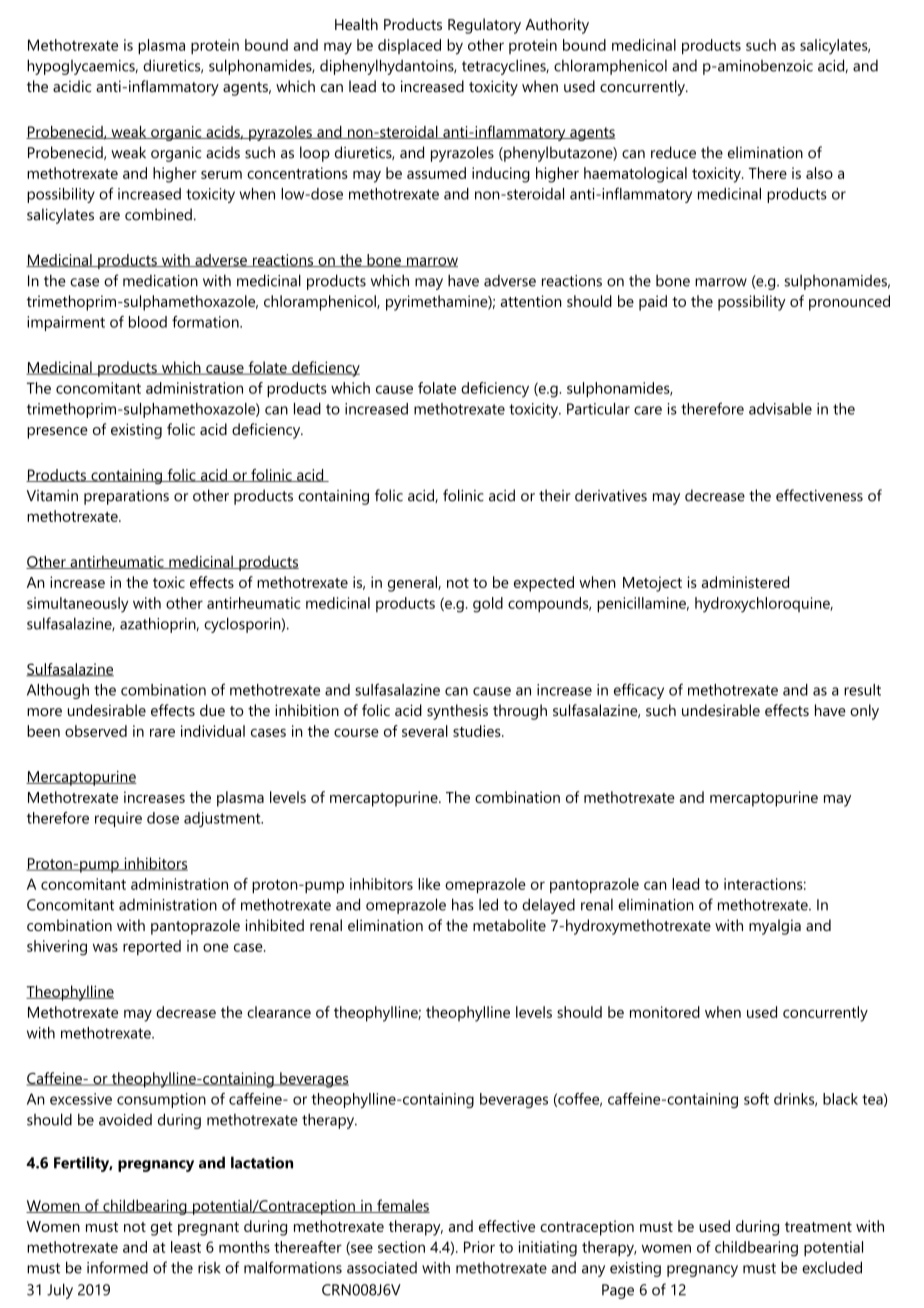  What do you see at coordinates (221, 175) in the screenshot?
I see `serum` at bounding box center [221, 175].
